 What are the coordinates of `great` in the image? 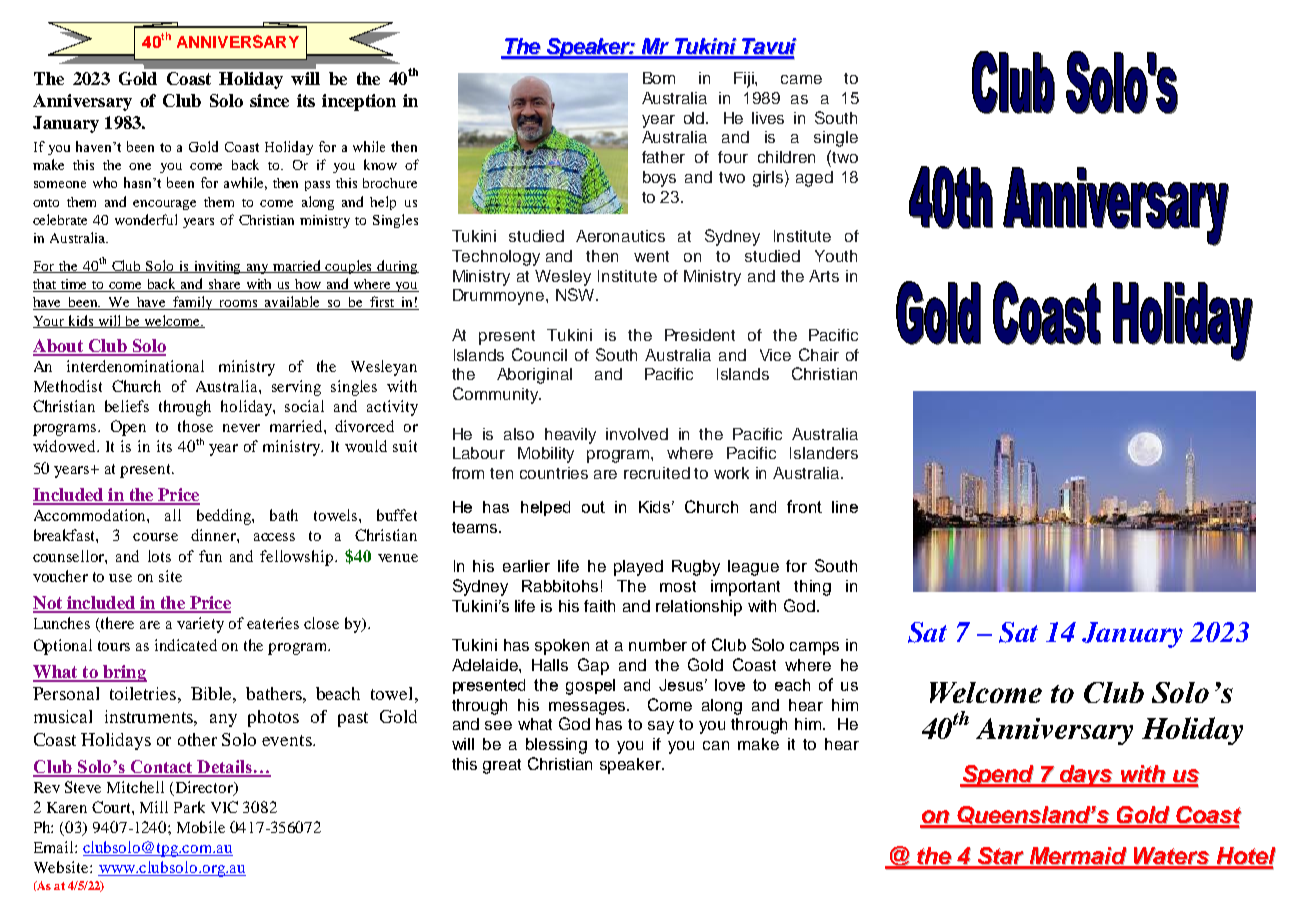 It's located at (502, 766).
